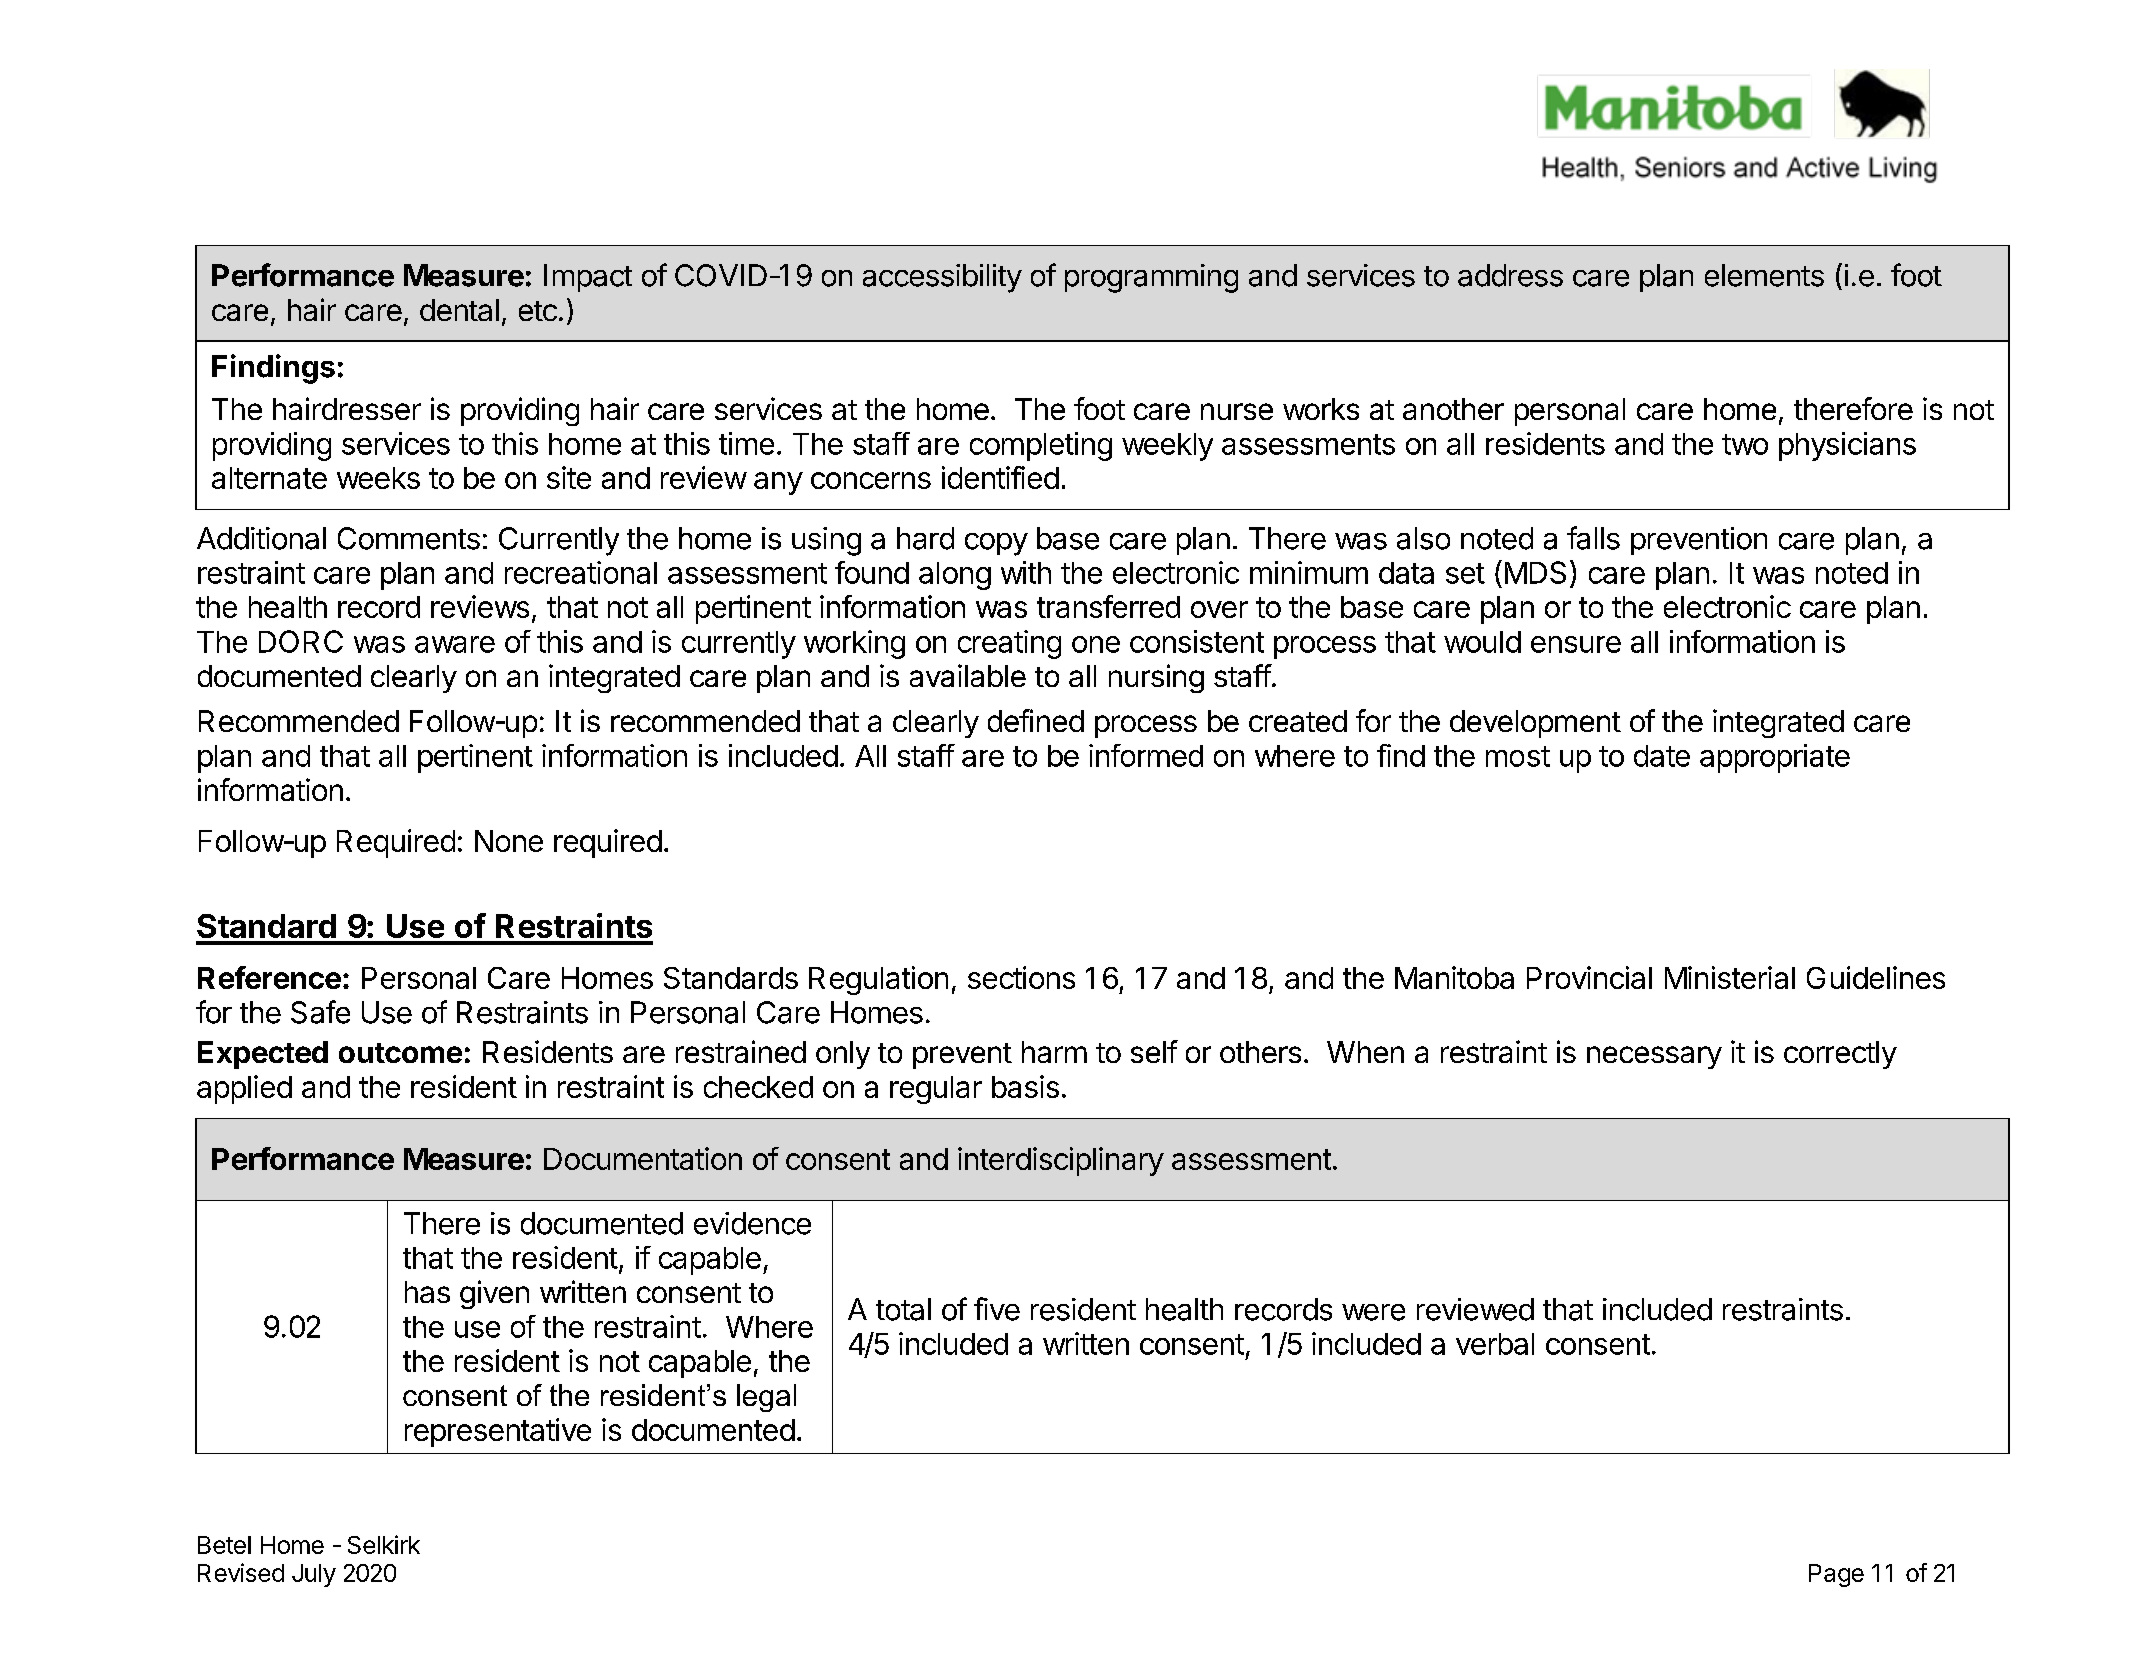  What do you see at coordinates (1061, 1161) in the screenshot?
I see `interdisciplinary` at bounding box center [1061, 1161].
